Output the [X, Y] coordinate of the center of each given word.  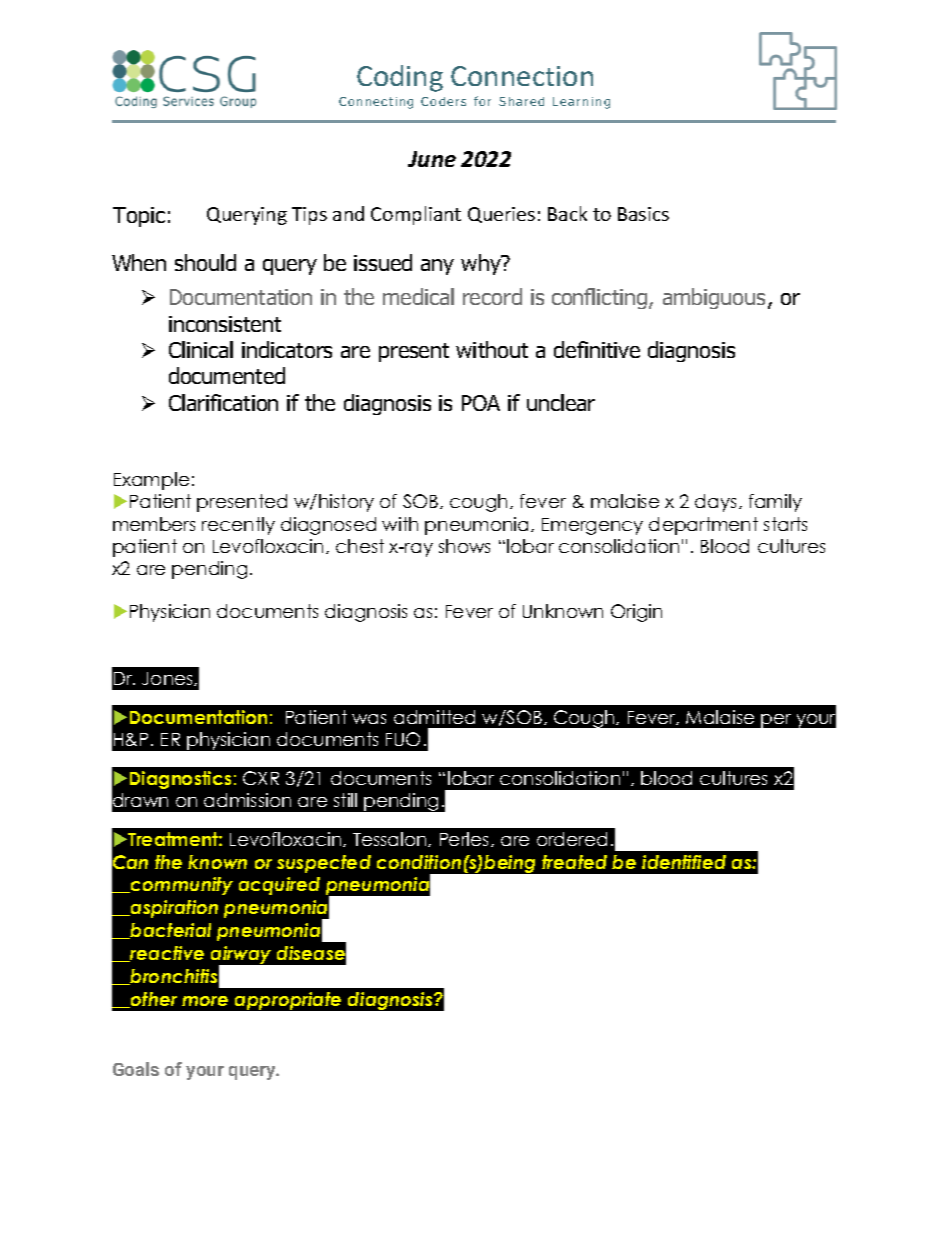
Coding [400, 78]
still [345, 800]
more [205, 1001]
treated [574, 862]
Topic [139, 217]
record [492, 296]
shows [464, 546]
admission [247, 800]
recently [238, 526]
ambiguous [714, 298]
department [703, 526]
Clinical [201, 349]
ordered [572, 839]
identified [684, 862]
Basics [643, 214]
